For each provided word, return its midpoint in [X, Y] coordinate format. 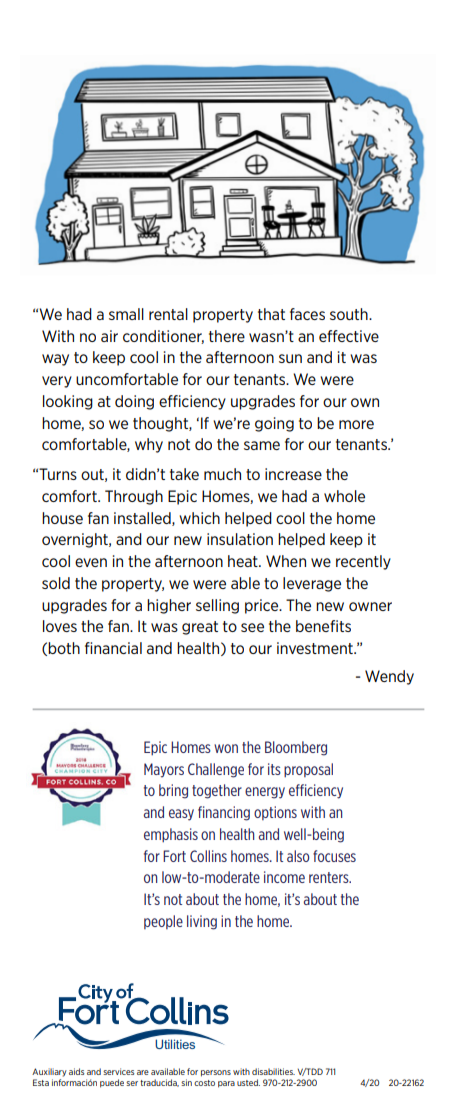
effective [349, 336]
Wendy [389, 677]
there [227, 336]
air [109, 336]
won [226, 748]
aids [77, 1071]
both [64, 648]
